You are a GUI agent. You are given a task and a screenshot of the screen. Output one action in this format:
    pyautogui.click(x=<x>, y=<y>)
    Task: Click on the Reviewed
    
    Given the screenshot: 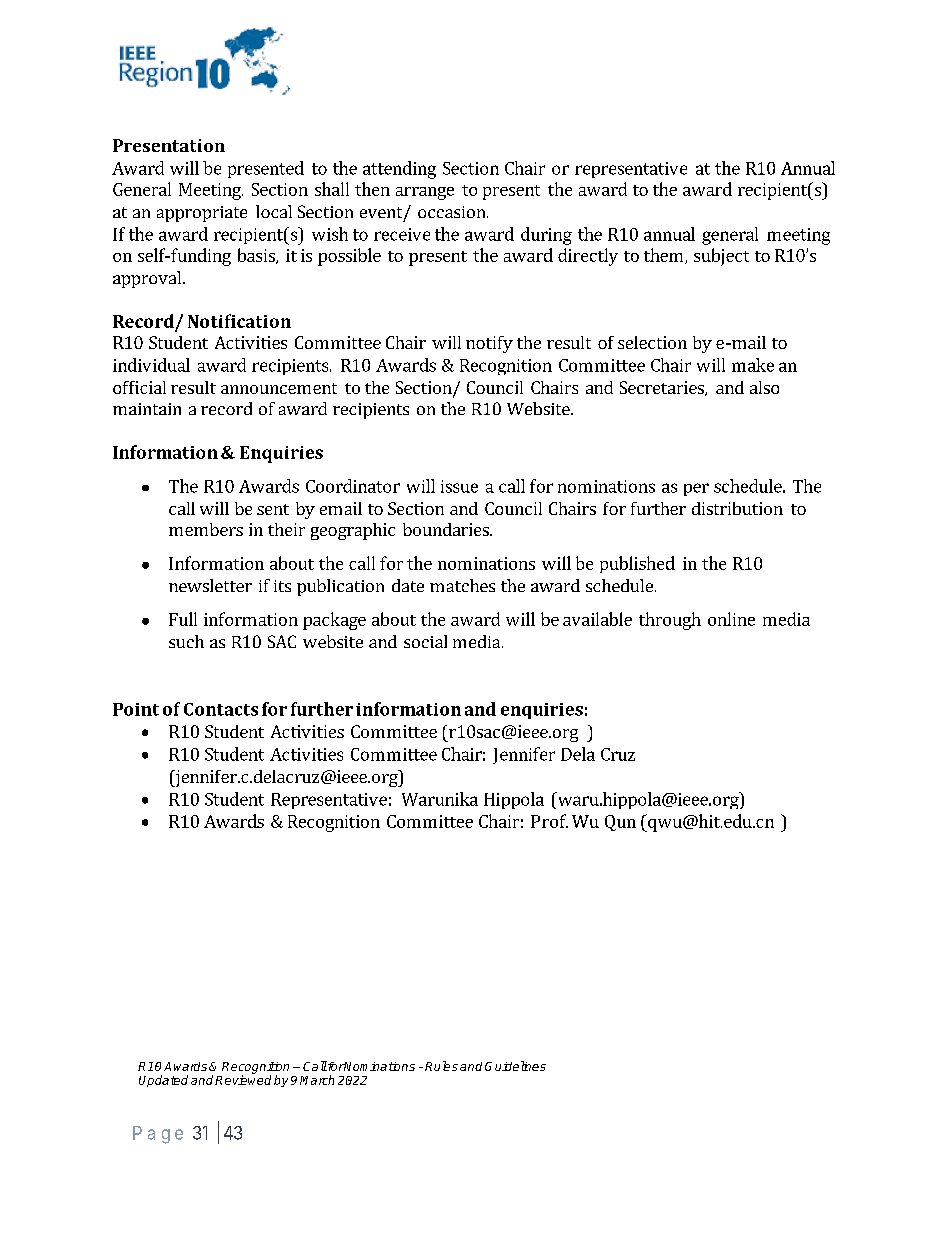 What is the action you would take?
    pyautogui.click(x=243, y=1079)
